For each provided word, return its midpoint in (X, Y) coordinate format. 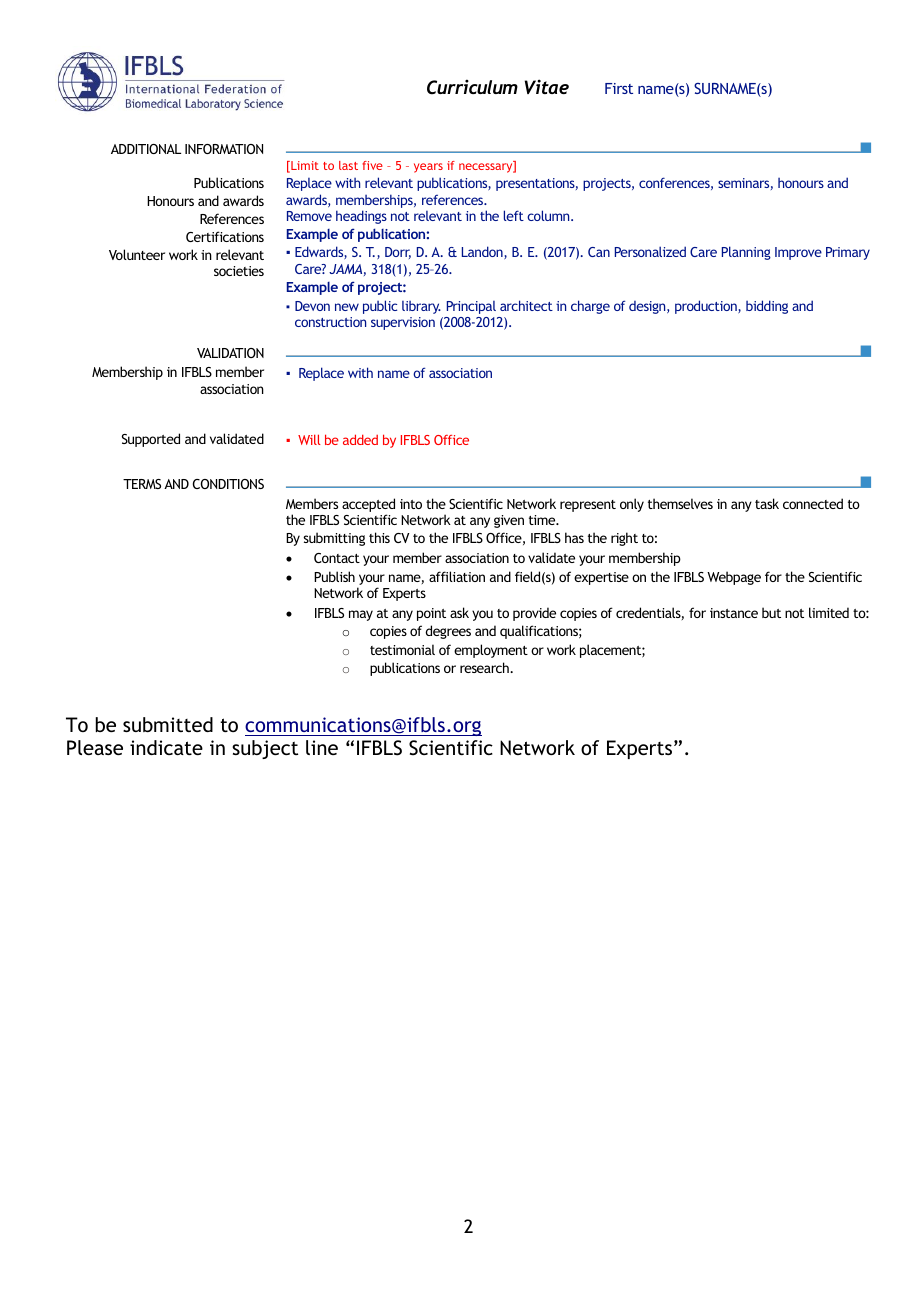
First (619, 88)
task (767, 503)
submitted (168, 724)
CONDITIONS (228, 484)
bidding (767, 307)
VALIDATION (230, 353)
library (421, 307)
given (509, 521)
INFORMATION (224, 149)
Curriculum (472, 87)
